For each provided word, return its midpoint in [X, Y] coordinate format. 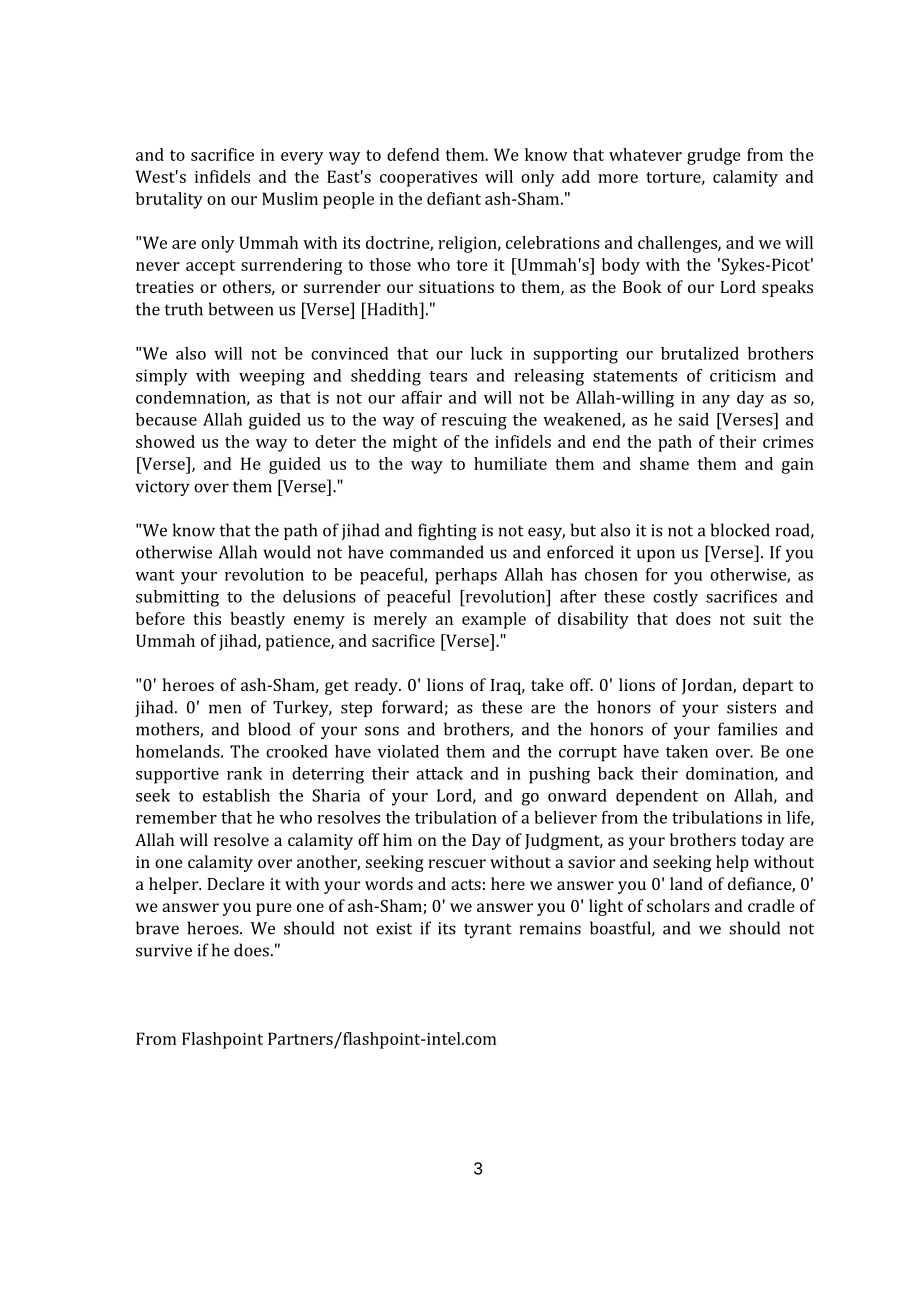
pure [274, 909]
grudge [714, 156]
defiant [454, 198]
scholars [678, 905]
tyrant [487, 930]
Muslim [290, 198]
